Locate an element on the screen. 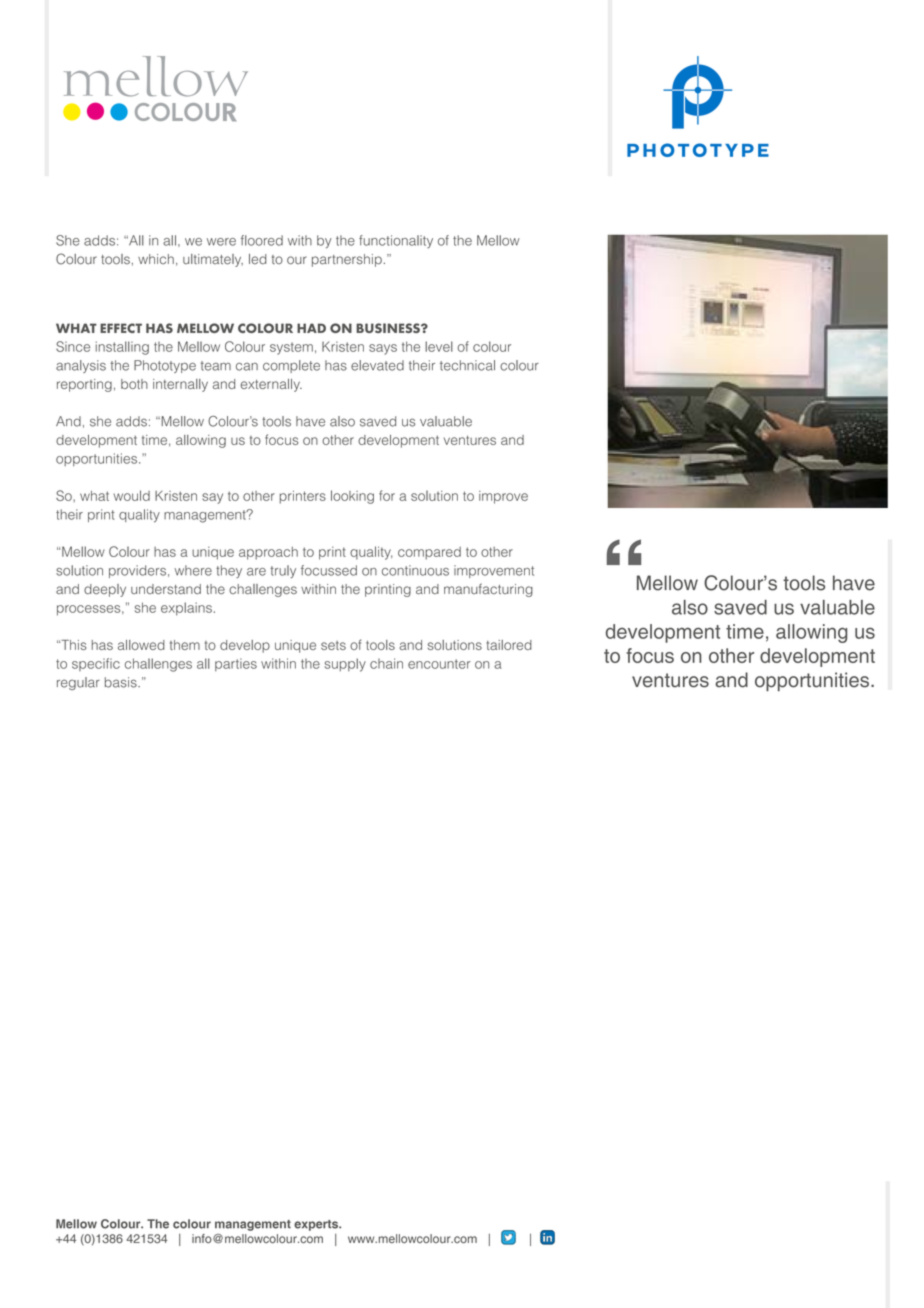 The height and width of the screenshot is (1308, 924). led is located at coordinates (258, 259).
